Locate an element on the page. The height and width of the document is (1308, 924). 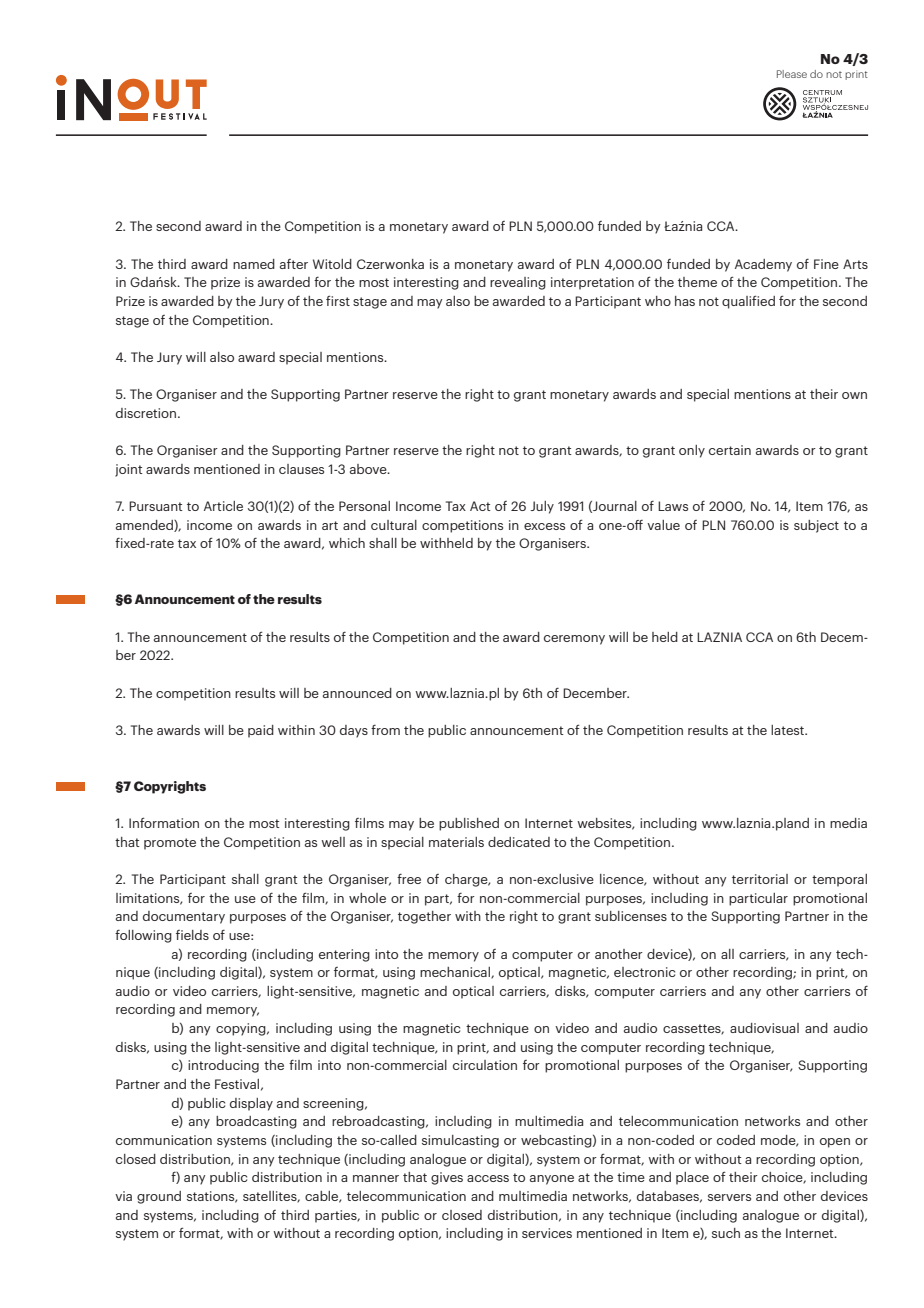
revealing is located at coordinates (518, 283).
